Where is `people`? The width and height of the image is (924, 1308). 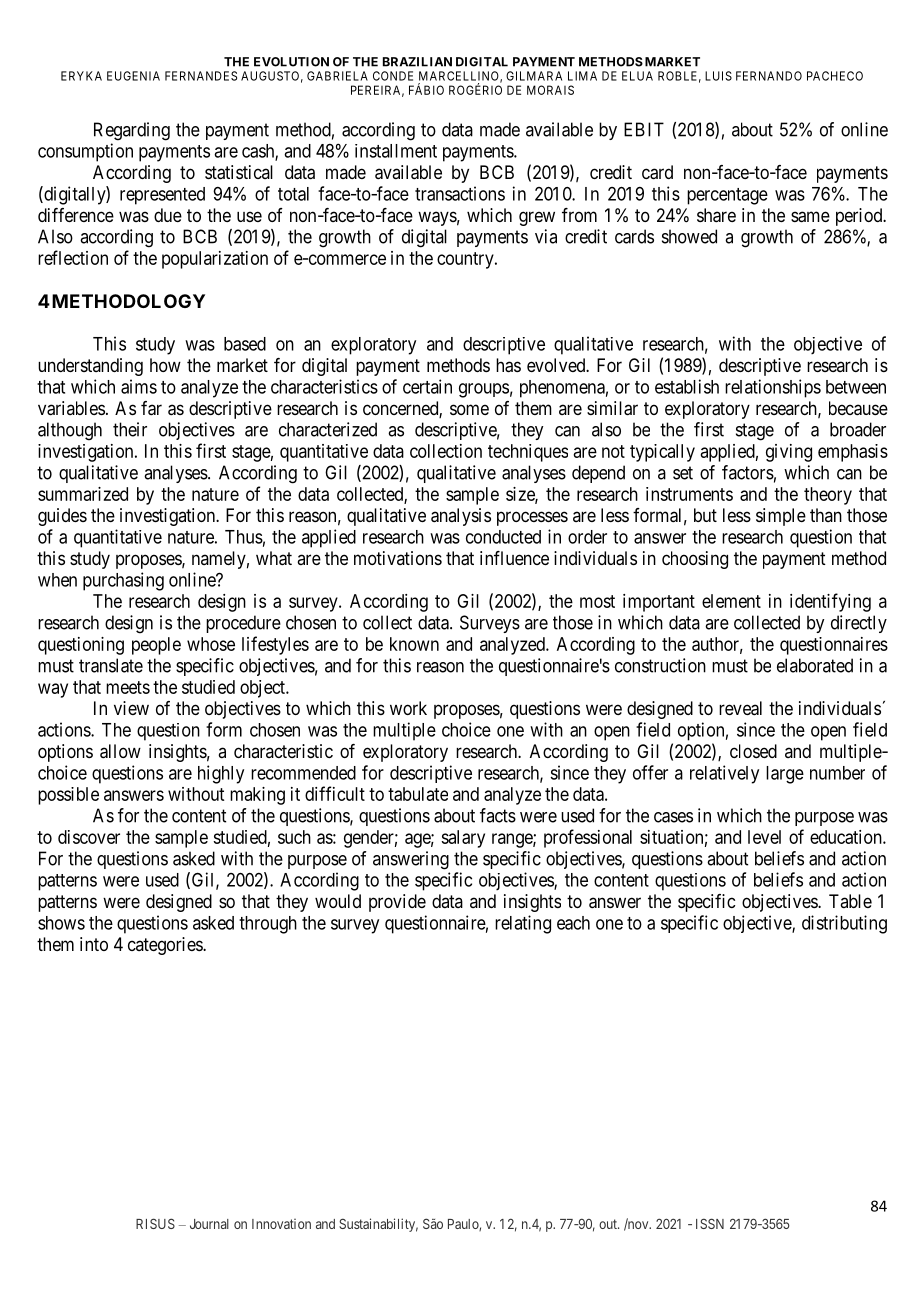
people is located at coordinates (156, 646).
